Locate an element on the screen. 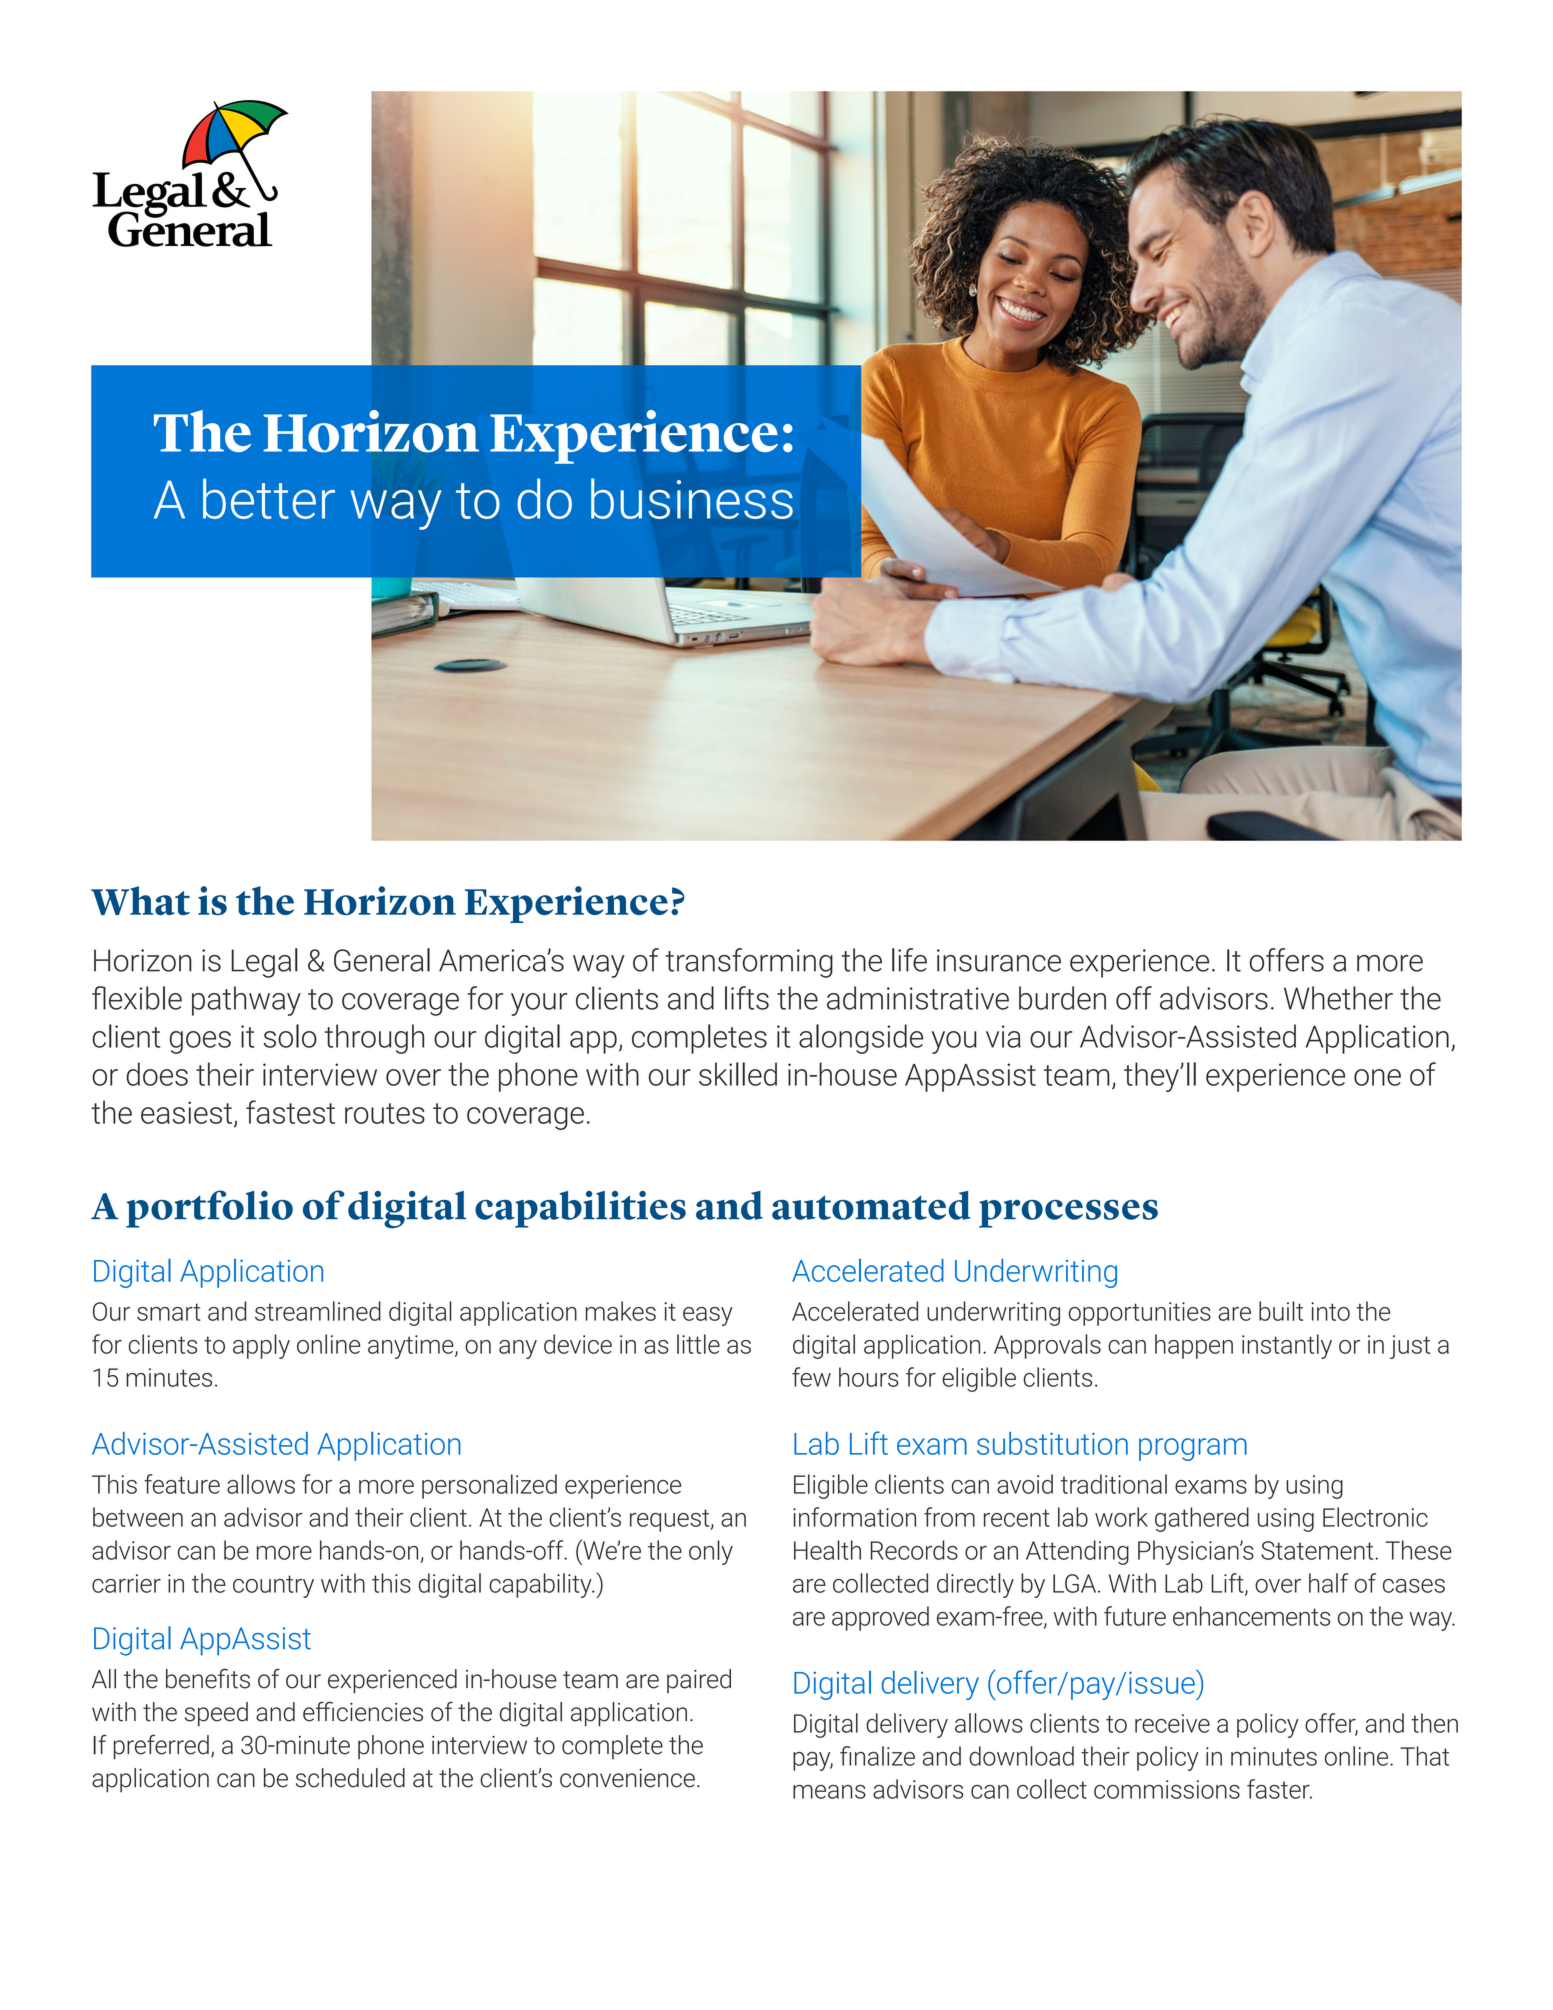 The width and height of the screenshot is (1553, 2010). better is located at coordinates (269, 498).
